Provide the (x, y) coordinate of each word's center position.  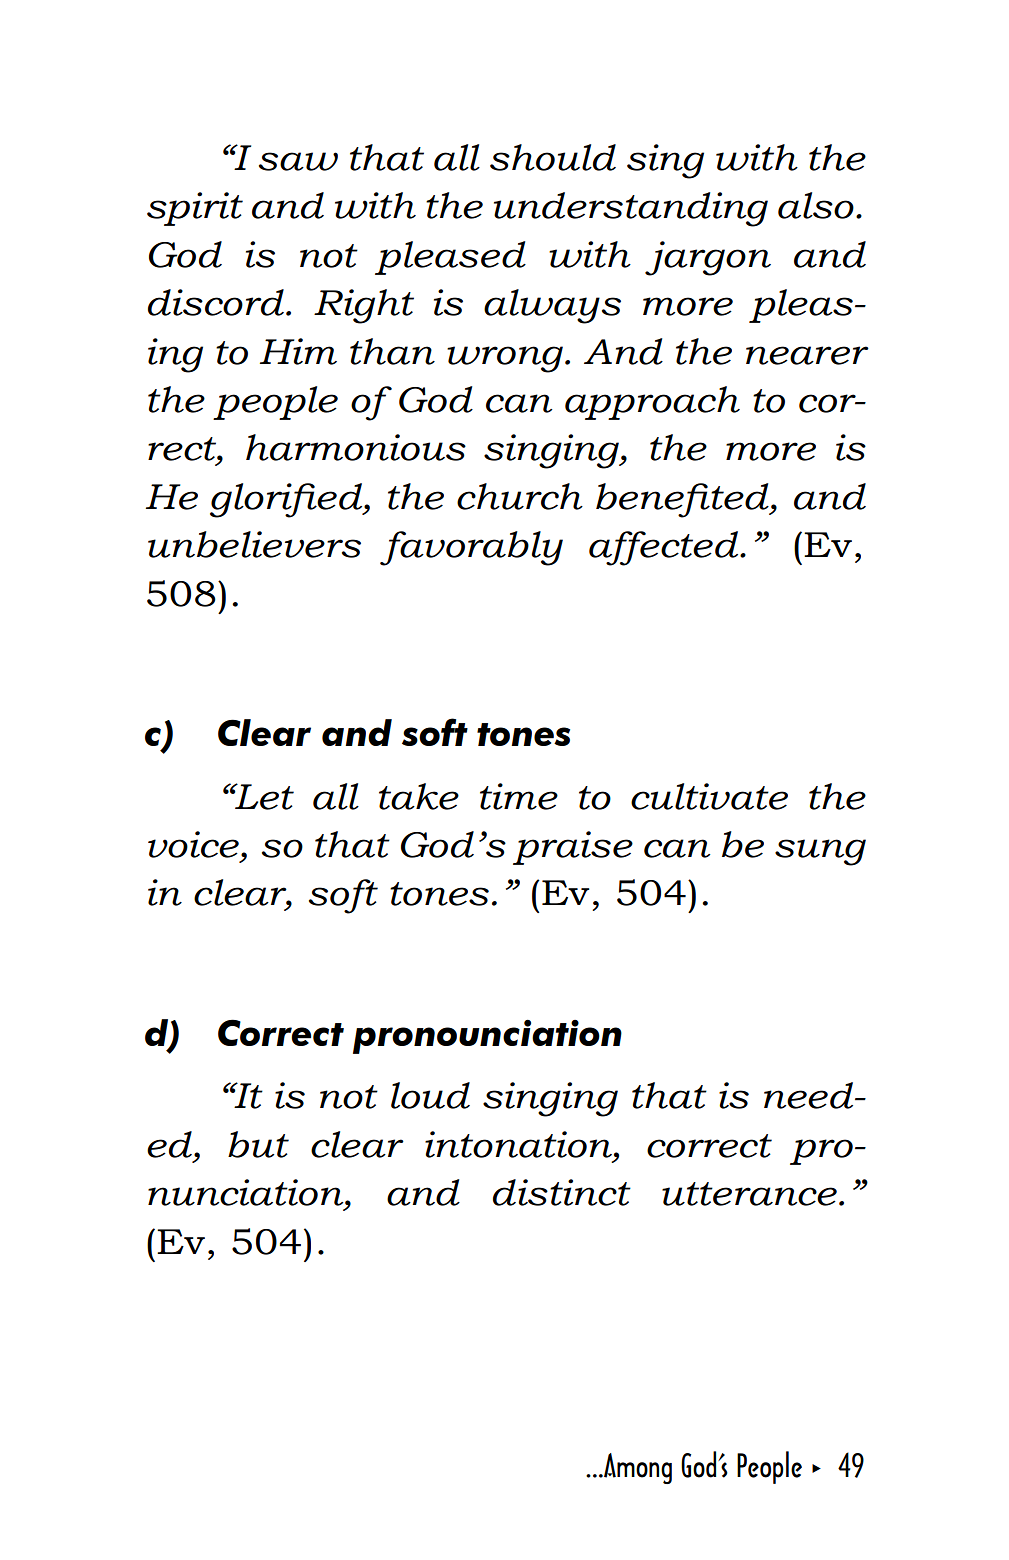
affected (665, 548)
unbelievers (254, 544)
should (553, 157)
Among (637, 1468)
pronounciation (487, 1036)
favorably (471, 548)
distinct (562, 1192)
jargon (708, 258)
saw (298, 161)
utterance (749, 1194)
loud (430, 1095)
